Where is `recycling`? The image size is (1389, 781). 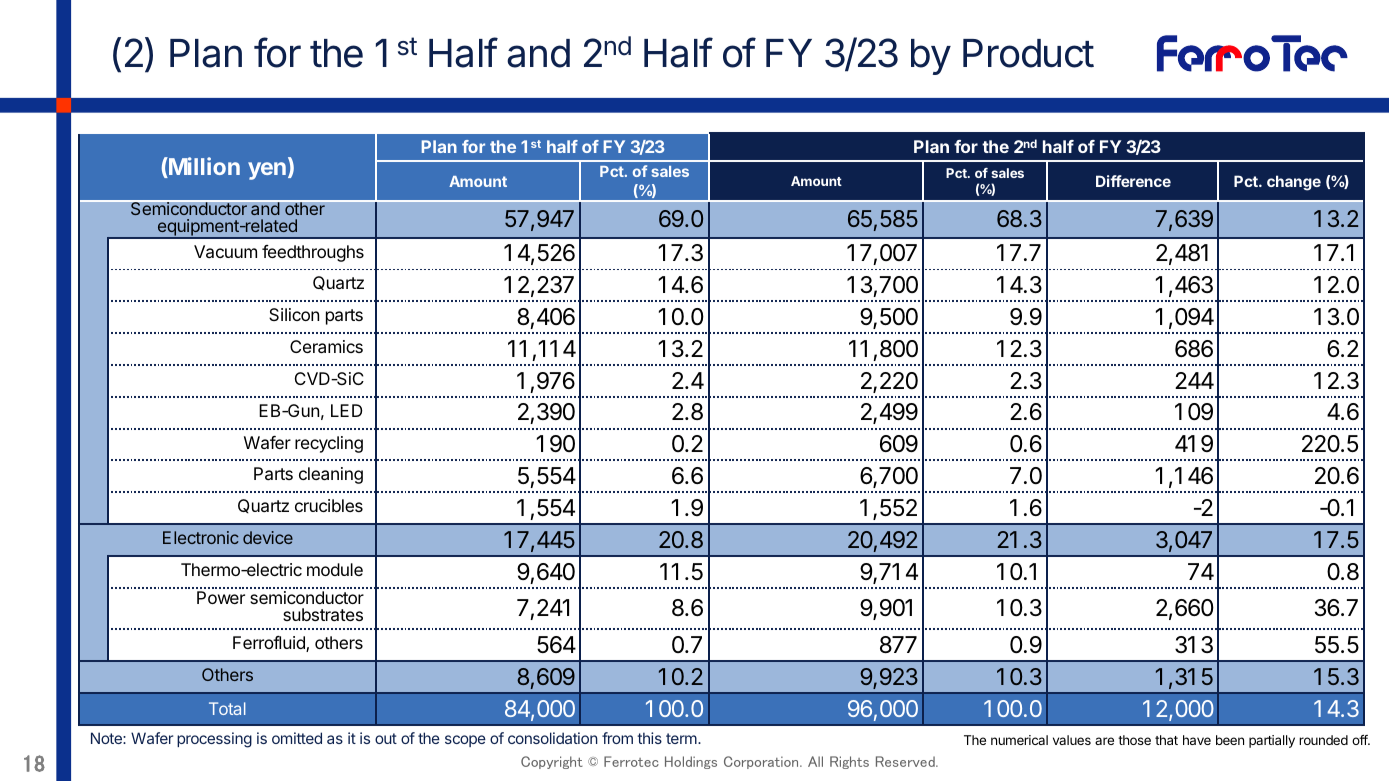
recycling is located at coordinates (329, 444).
